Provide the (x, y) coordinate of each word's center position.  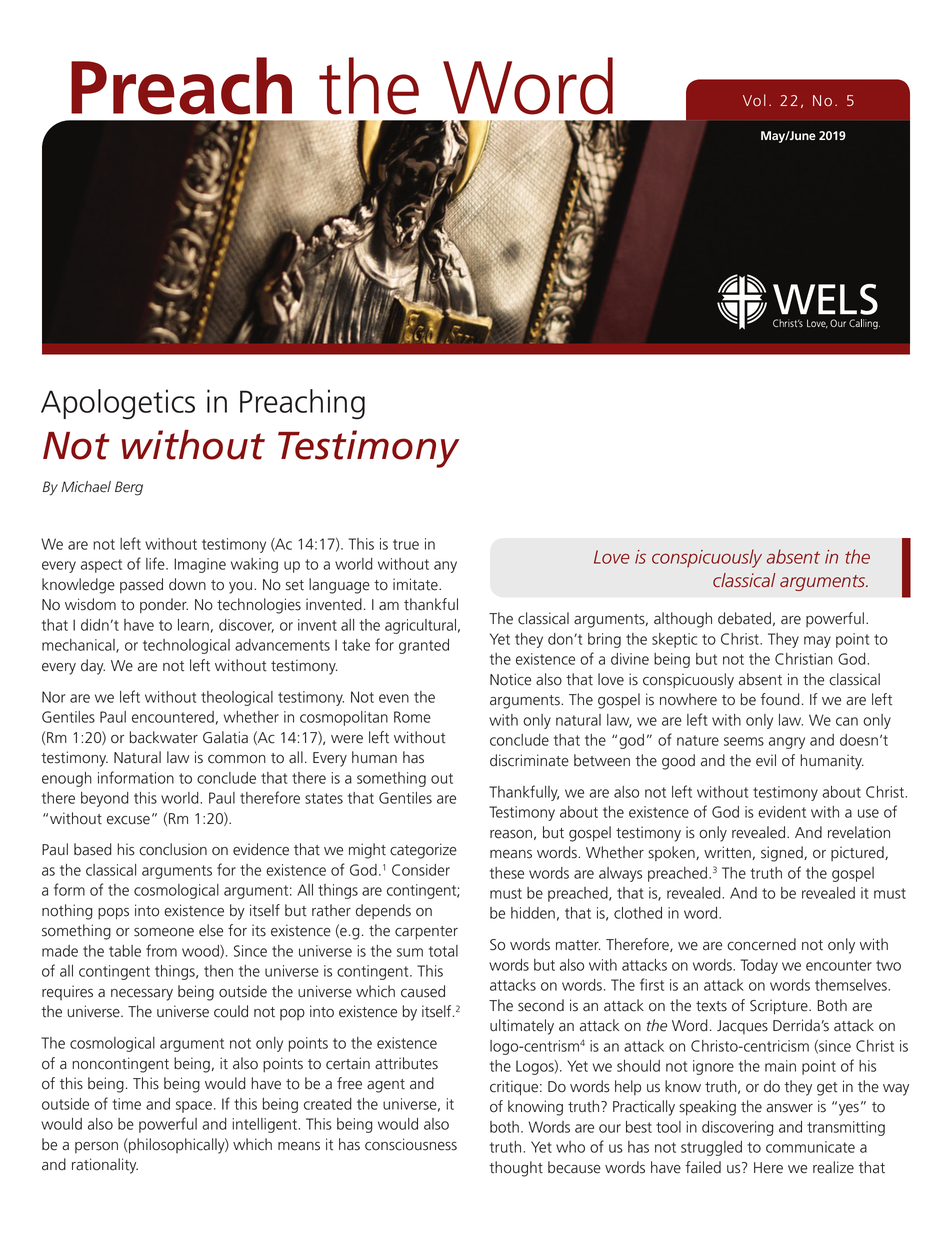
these (507, 873)
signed (783, 854)
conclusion (173, 849)
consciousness (411, 1144)
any (445, 567)
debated (744, 618)
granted (424, 646)
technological (186, 646)
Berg (129, 488)
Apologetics (118, 404)
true (406, 544)
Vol (754, 100)
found (780, 699)
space (194, 1107)
